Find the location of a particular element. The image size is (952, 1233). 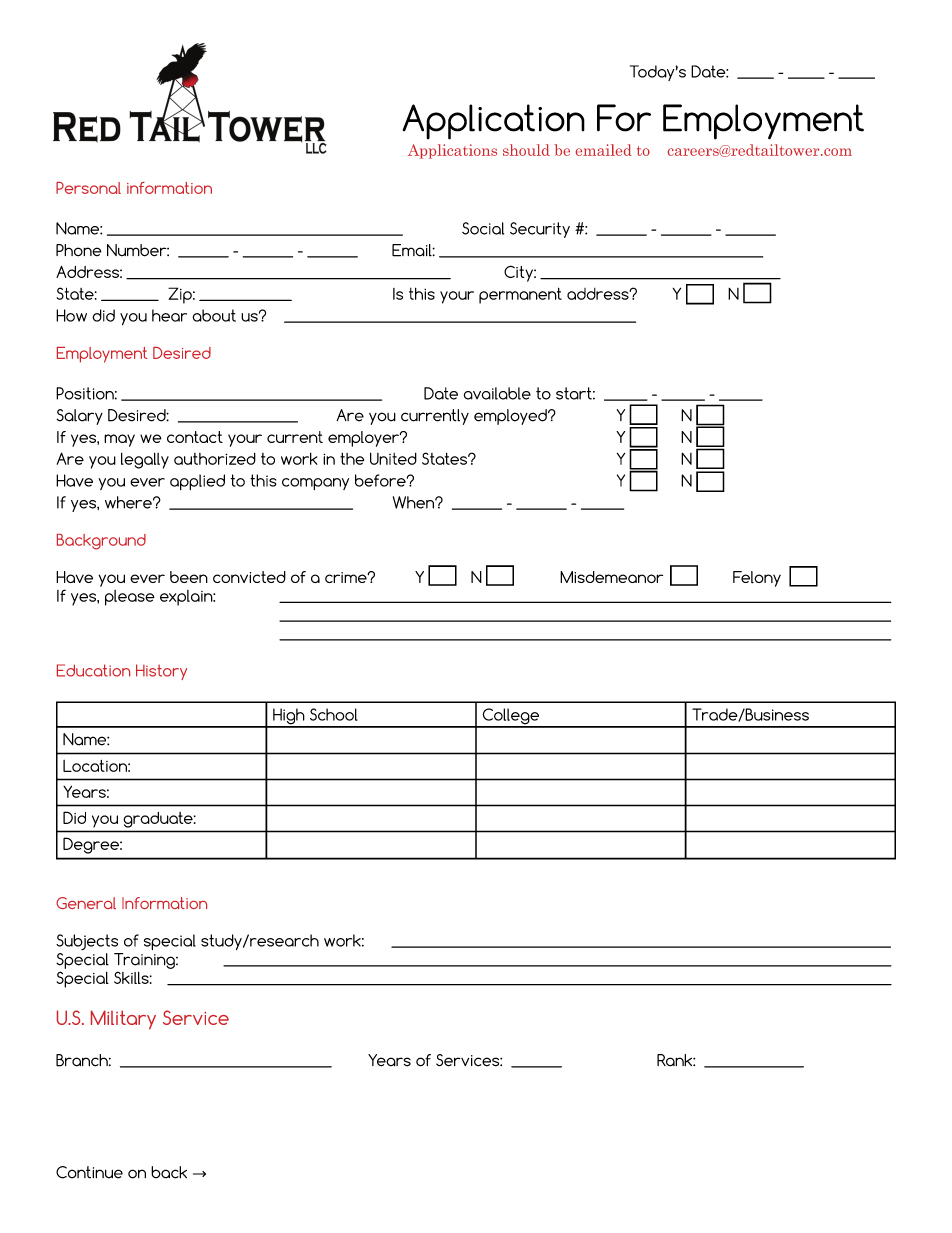

Military is located at coordinates (123, 1020).
